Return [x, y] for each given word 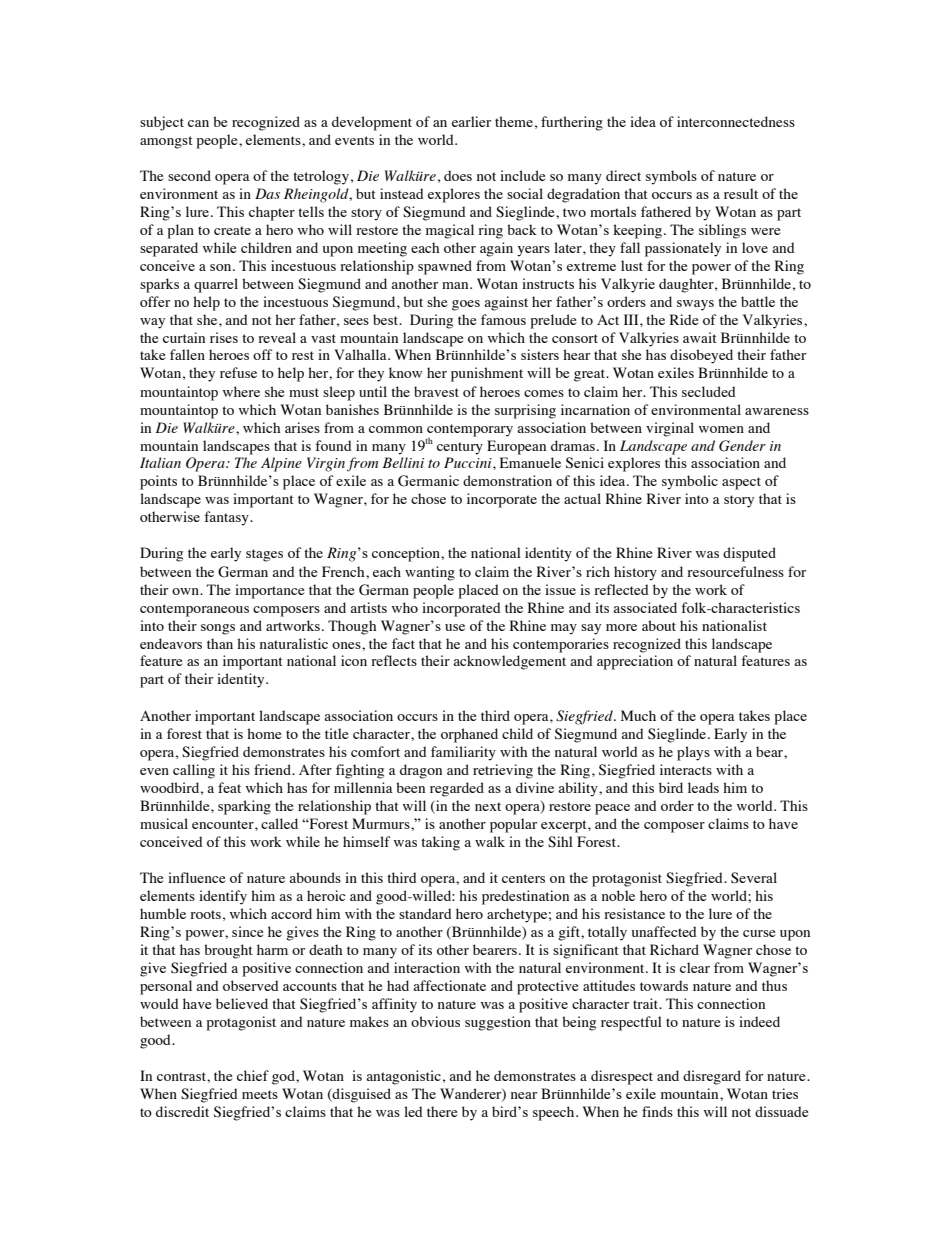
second [189, 175]
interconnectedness [736, 121]
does [458, 175]
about [659, 625]
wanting [430, 573]
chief [253, 1075]
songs [218, 629]
